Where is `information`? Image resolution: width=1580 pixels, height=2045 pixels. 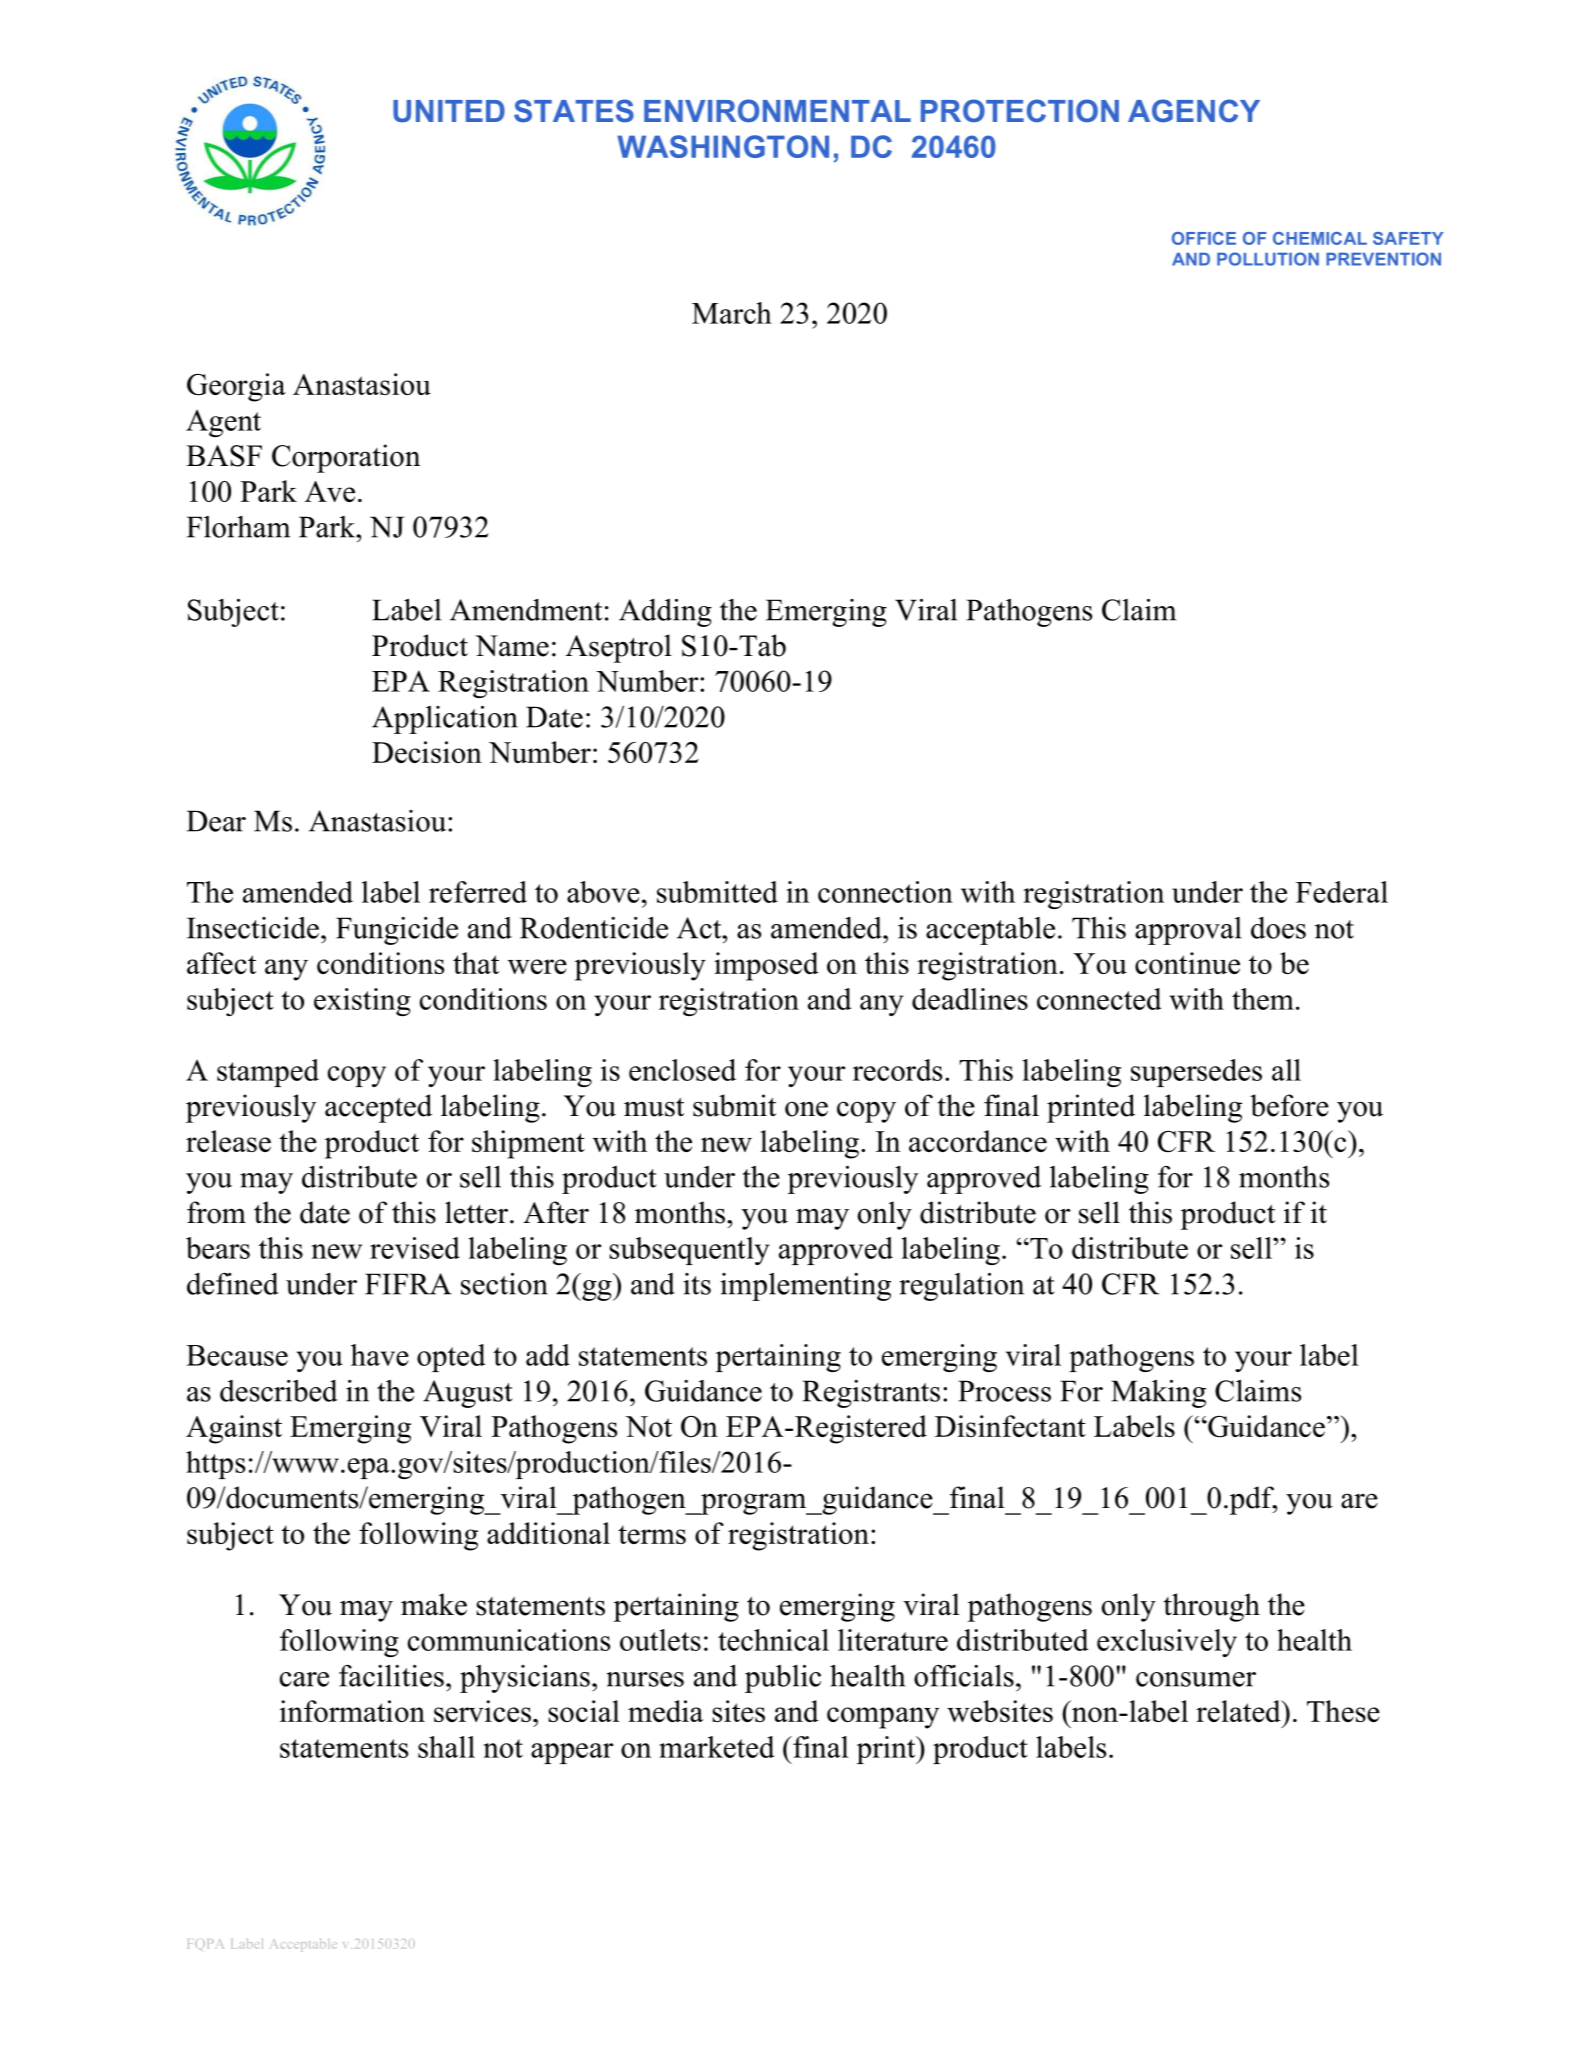
information is located at coordinates (352, 1711).
